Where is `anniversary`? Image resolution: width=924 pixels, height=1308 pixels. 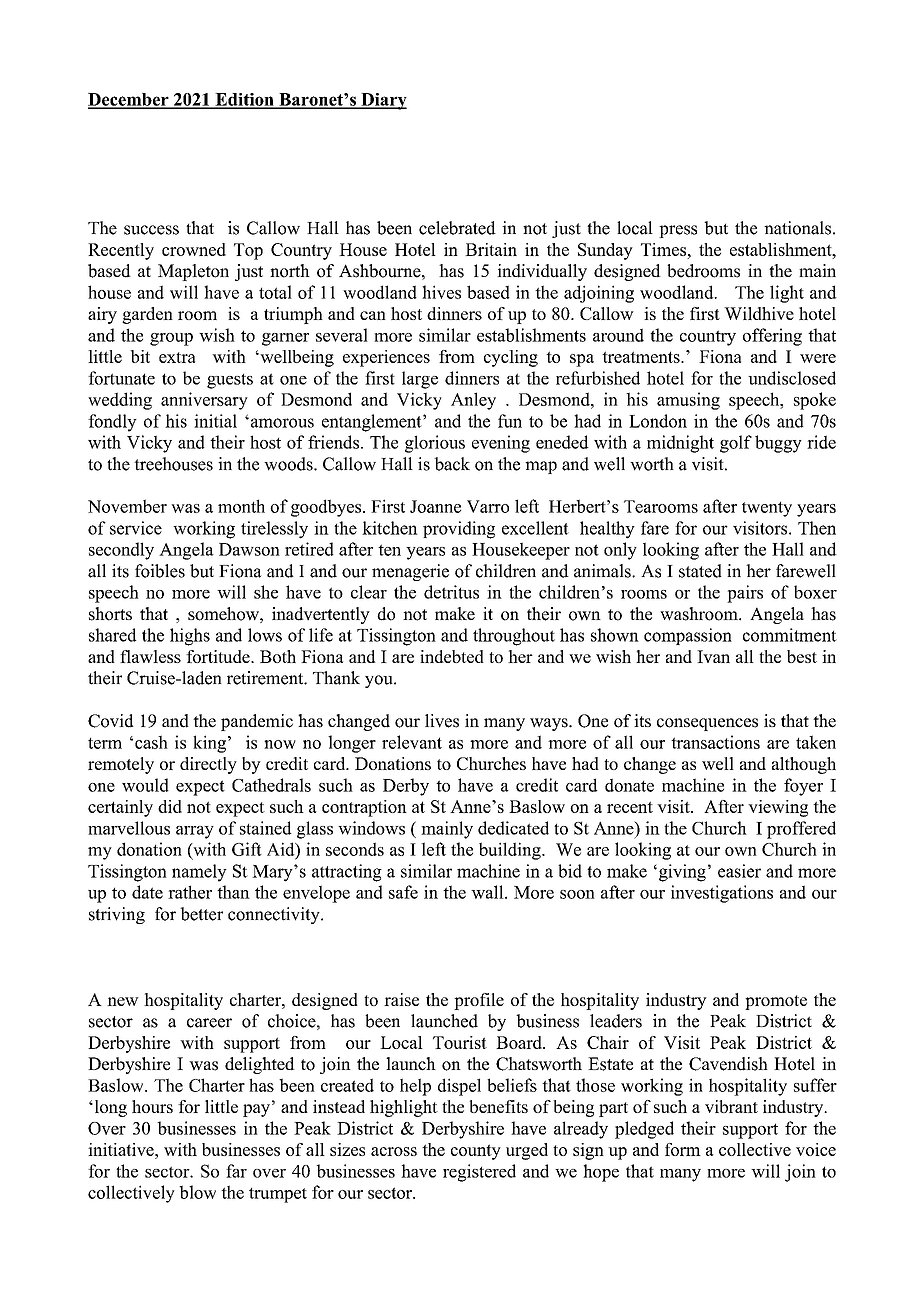
anniversary is located at coordinates (204, 401).
